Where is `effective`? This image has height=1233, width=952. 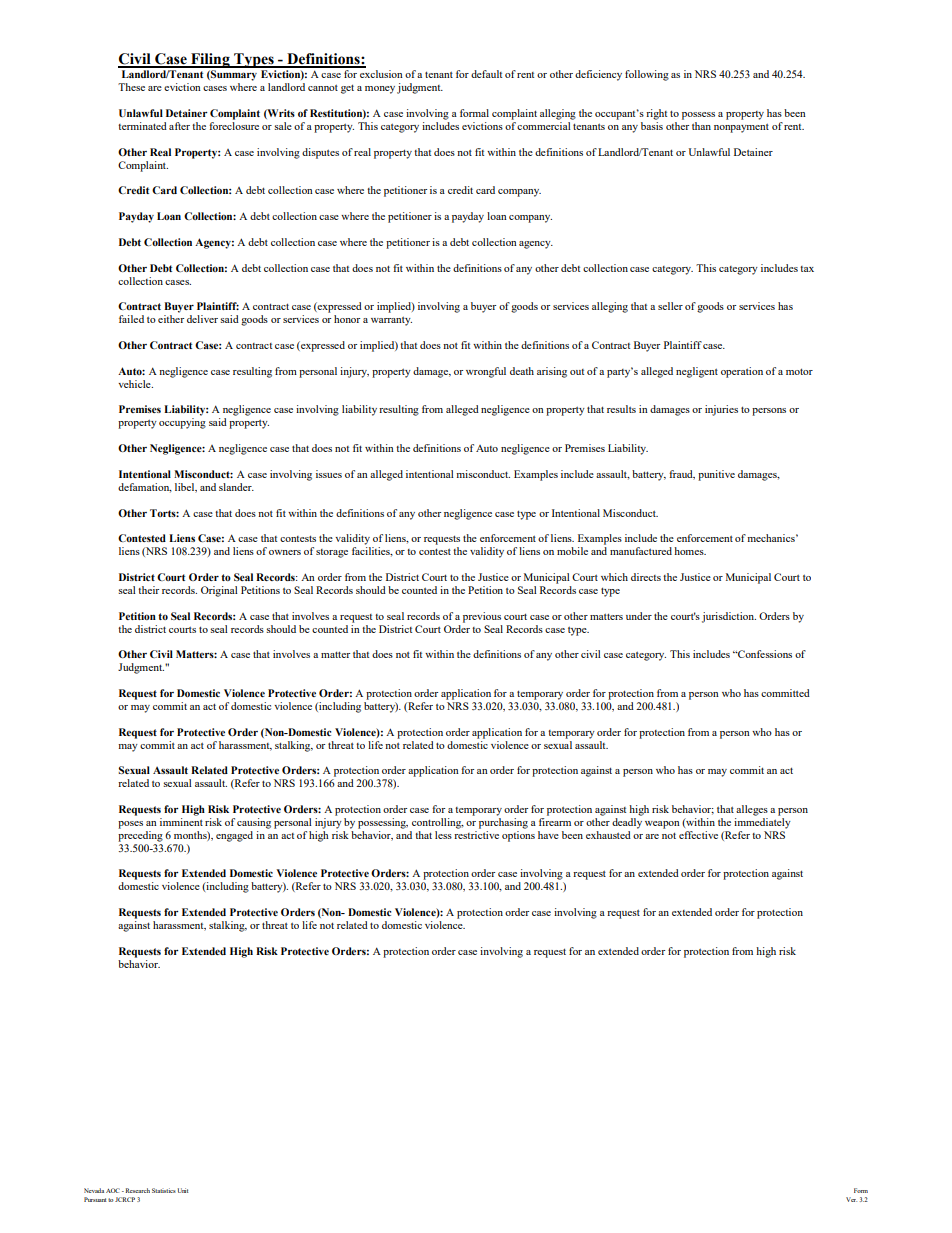 effective is located at coordinates (698, 835).
